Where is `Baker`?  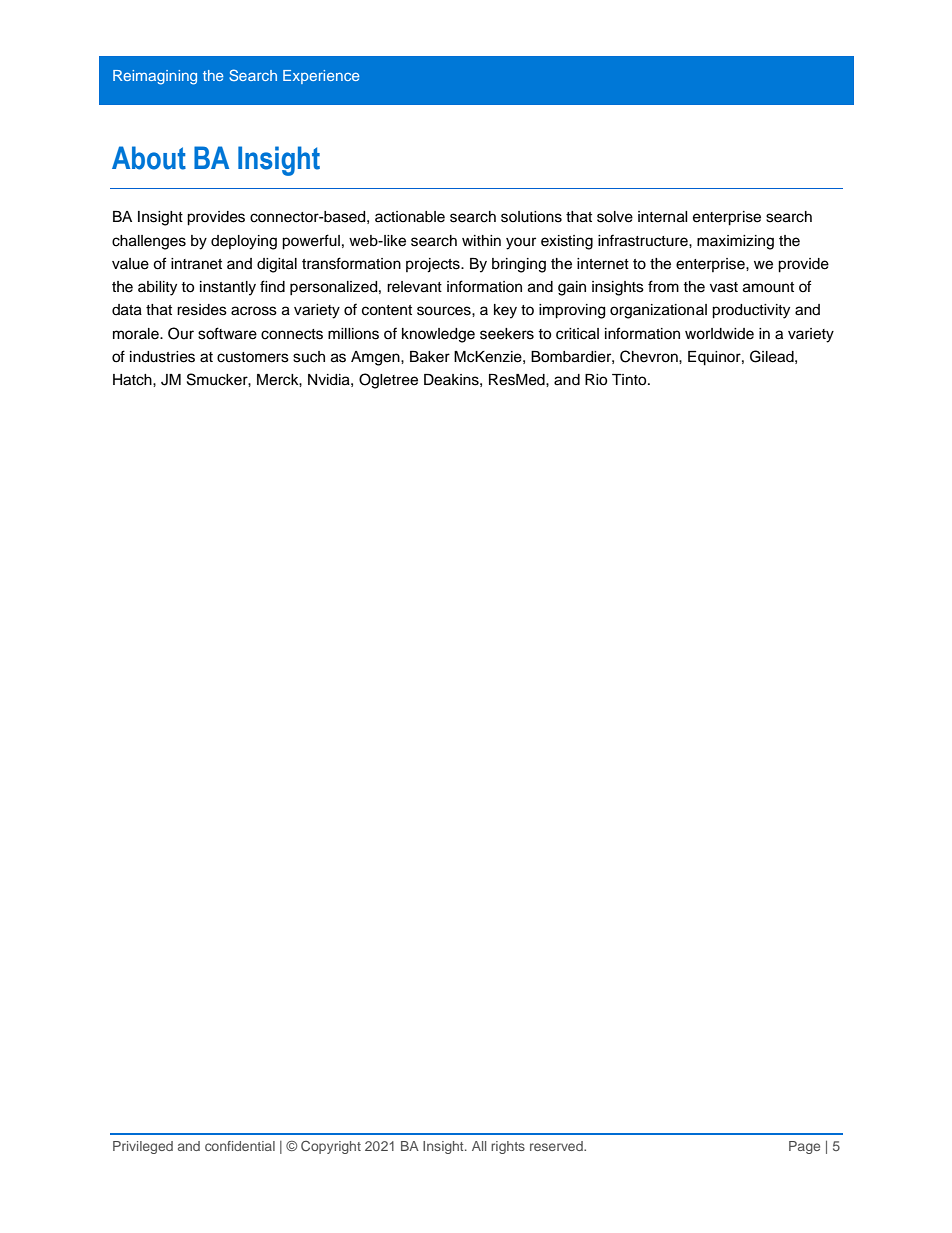
Baker is located at coordinates (430, 357).
